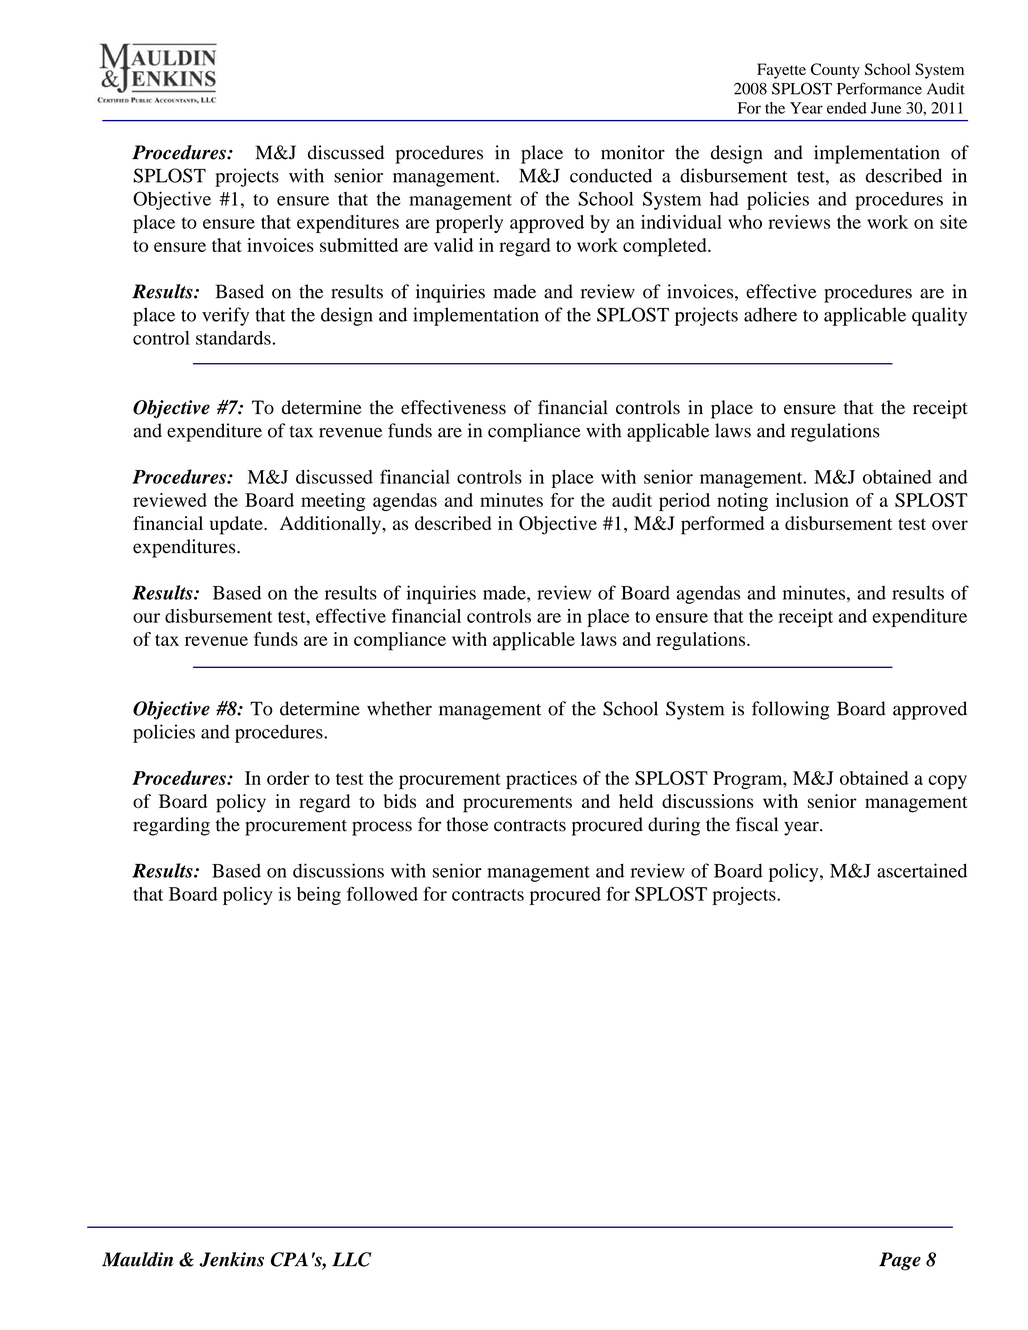 Image resolution: width=1028 pixels, height=1330 pixels. Describe the element at coordinates (231, 1259) in the page. I see `Jenkins` at that location.
